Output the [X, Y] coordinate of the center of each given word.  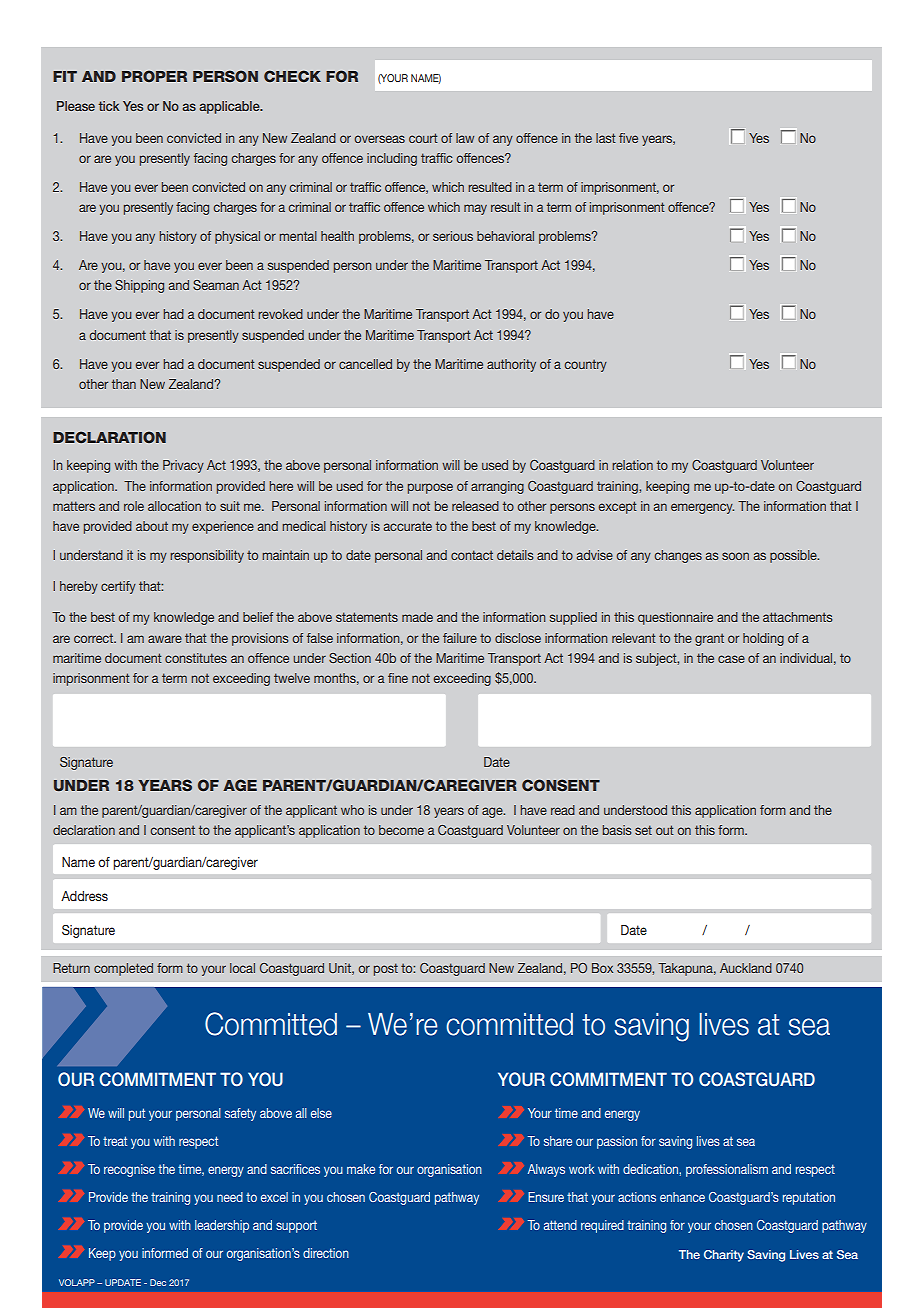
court [423, 138]
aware [165, 639]
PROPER [154, 76]
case [731, 659]
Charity [724, 1256]
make [361, 1169]
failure [460, 638]
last [606, 138]
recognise [129, 1170]
